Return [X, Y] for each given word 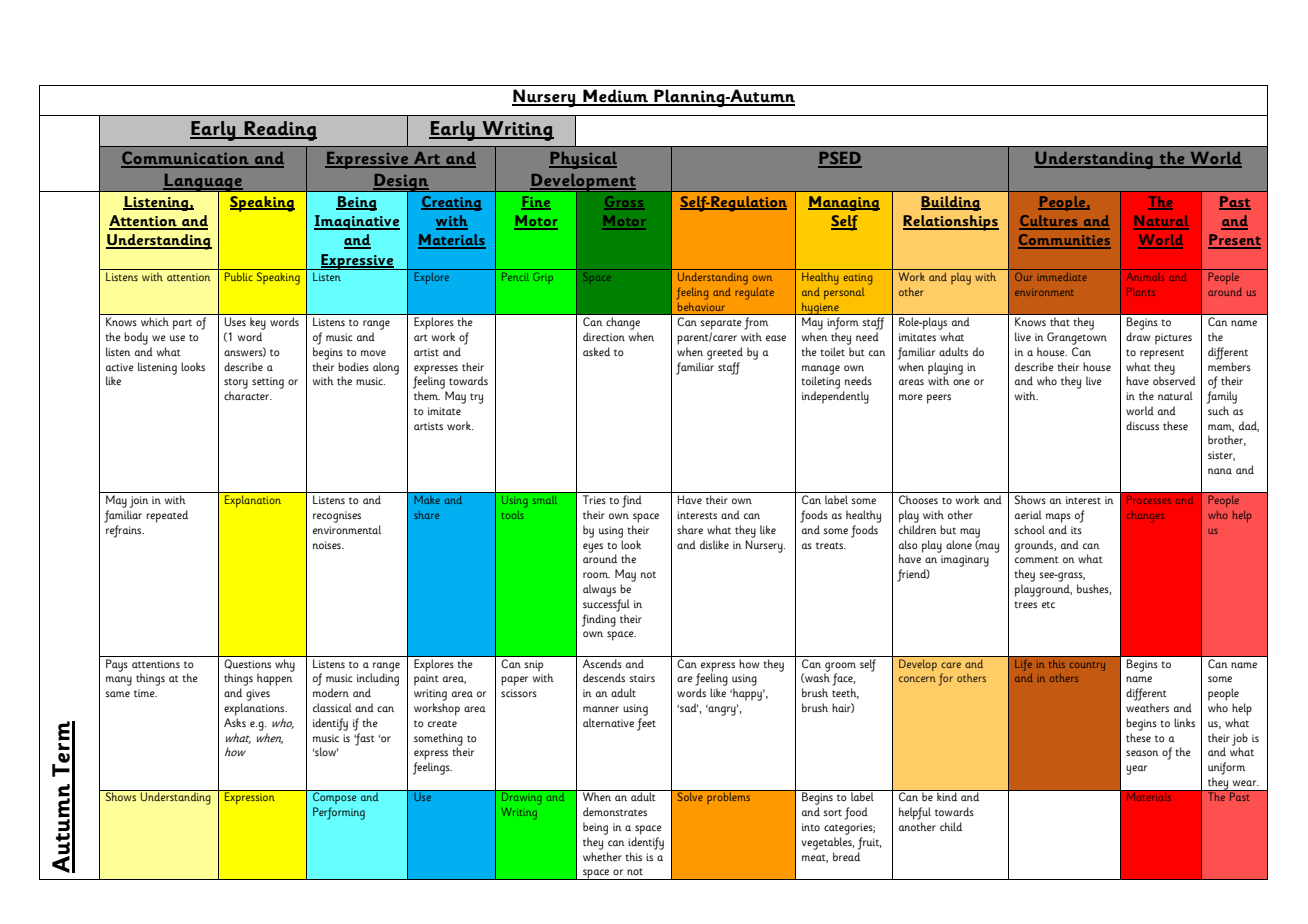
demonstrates [615, 811]
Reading [279, 131]
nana [1220, 471]
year [1136, 770]
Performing [339, 813]
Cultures [1049, 222]
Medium [615, 97]
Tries [594, 499]
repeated [167, 516]
